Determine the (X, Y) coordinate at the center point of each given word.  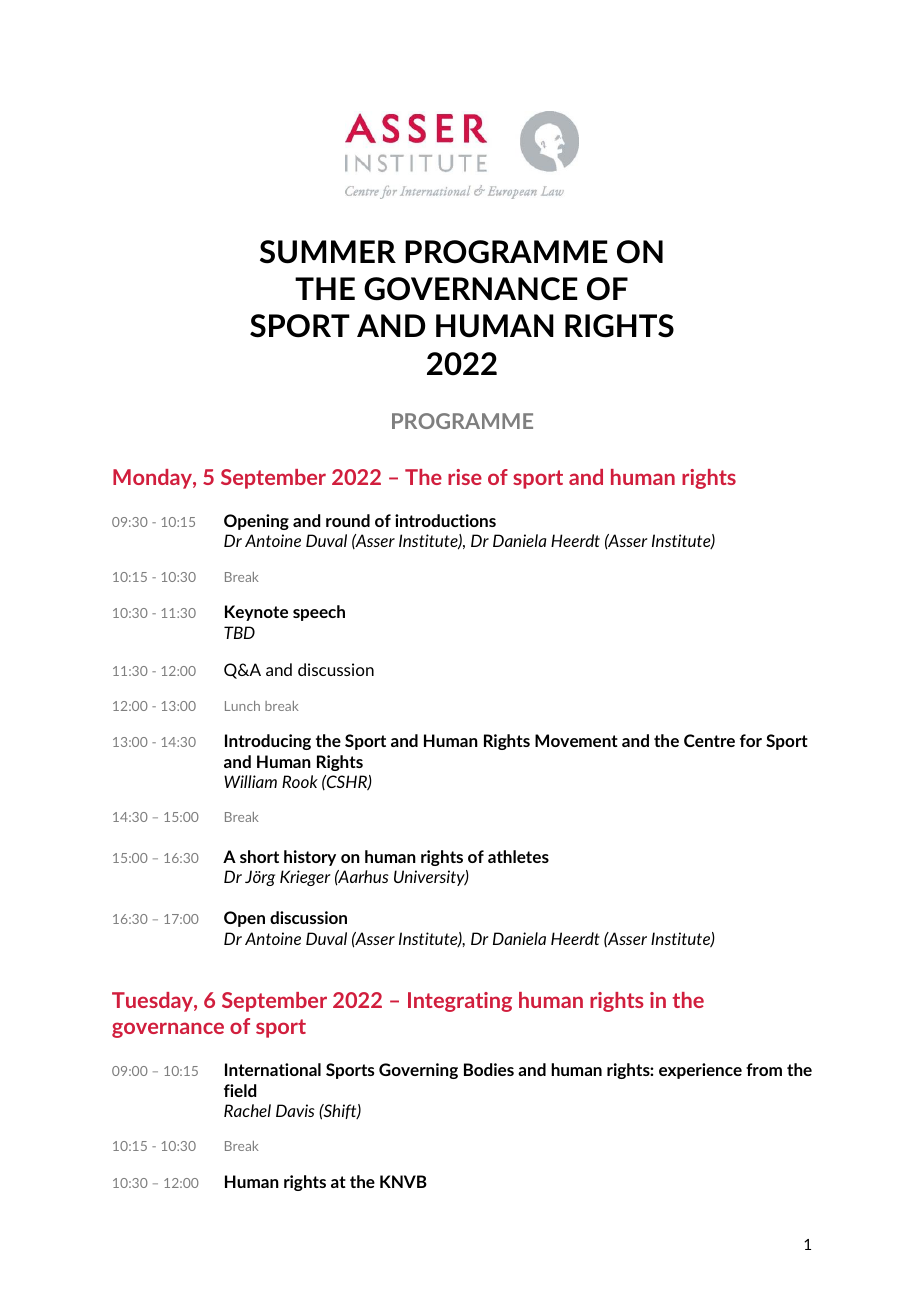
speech (319, 613)
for (751, 740)
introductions (445, 520)
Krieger (305, 878)
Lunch (242, 706)
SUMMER (328, 252)
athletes (518, 856)
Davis (295, 1110)
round (348, 520)
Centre (709, 740)
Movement (576, 740)
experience (700, 1071)
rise (465, 477)
